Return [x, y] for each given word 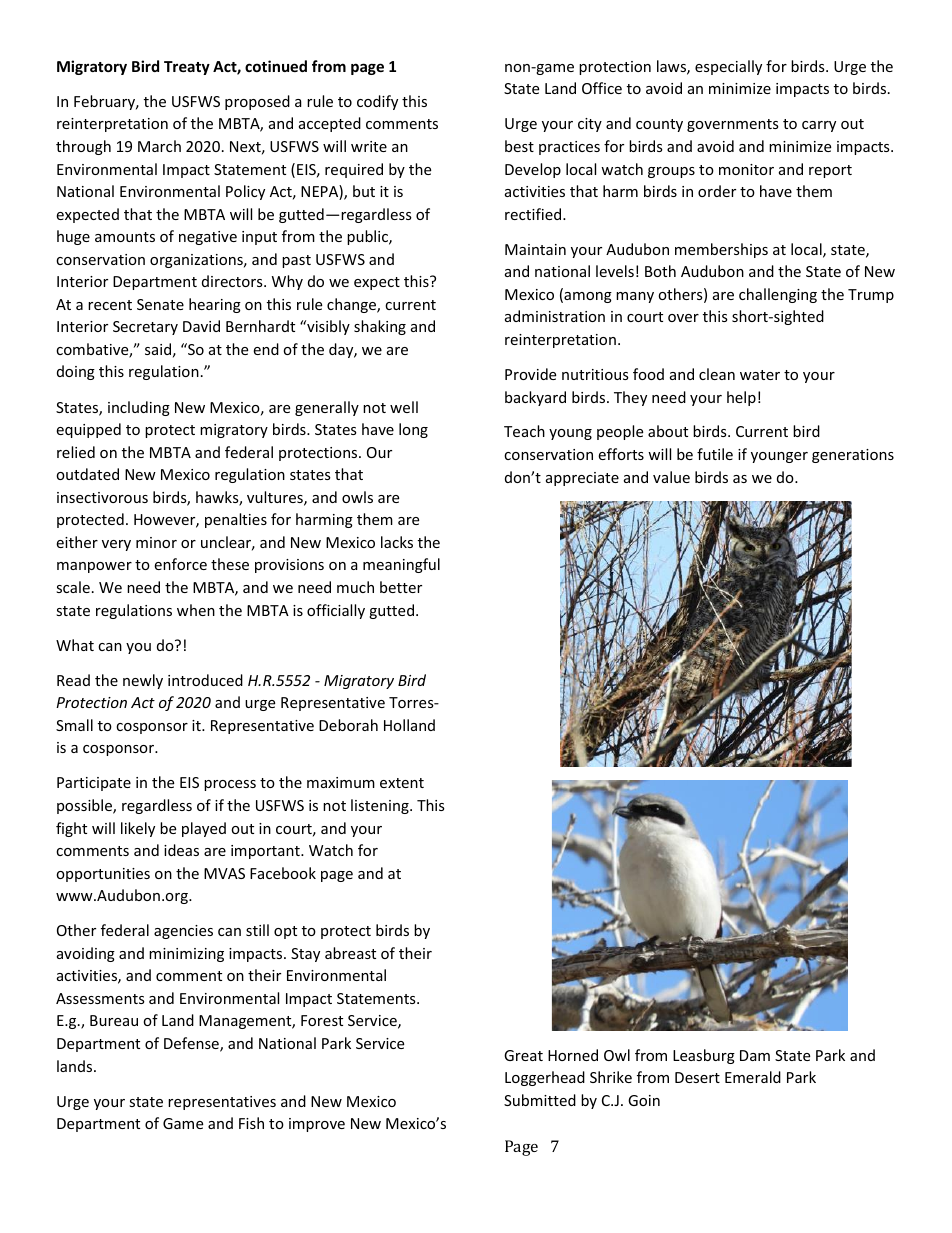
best [519, 146]
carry [819, 126]
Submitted [540, 1100]
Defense [192, 1044]
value [671, 477]
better [401, 587]
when [196, 610]
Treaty [187, 68]
